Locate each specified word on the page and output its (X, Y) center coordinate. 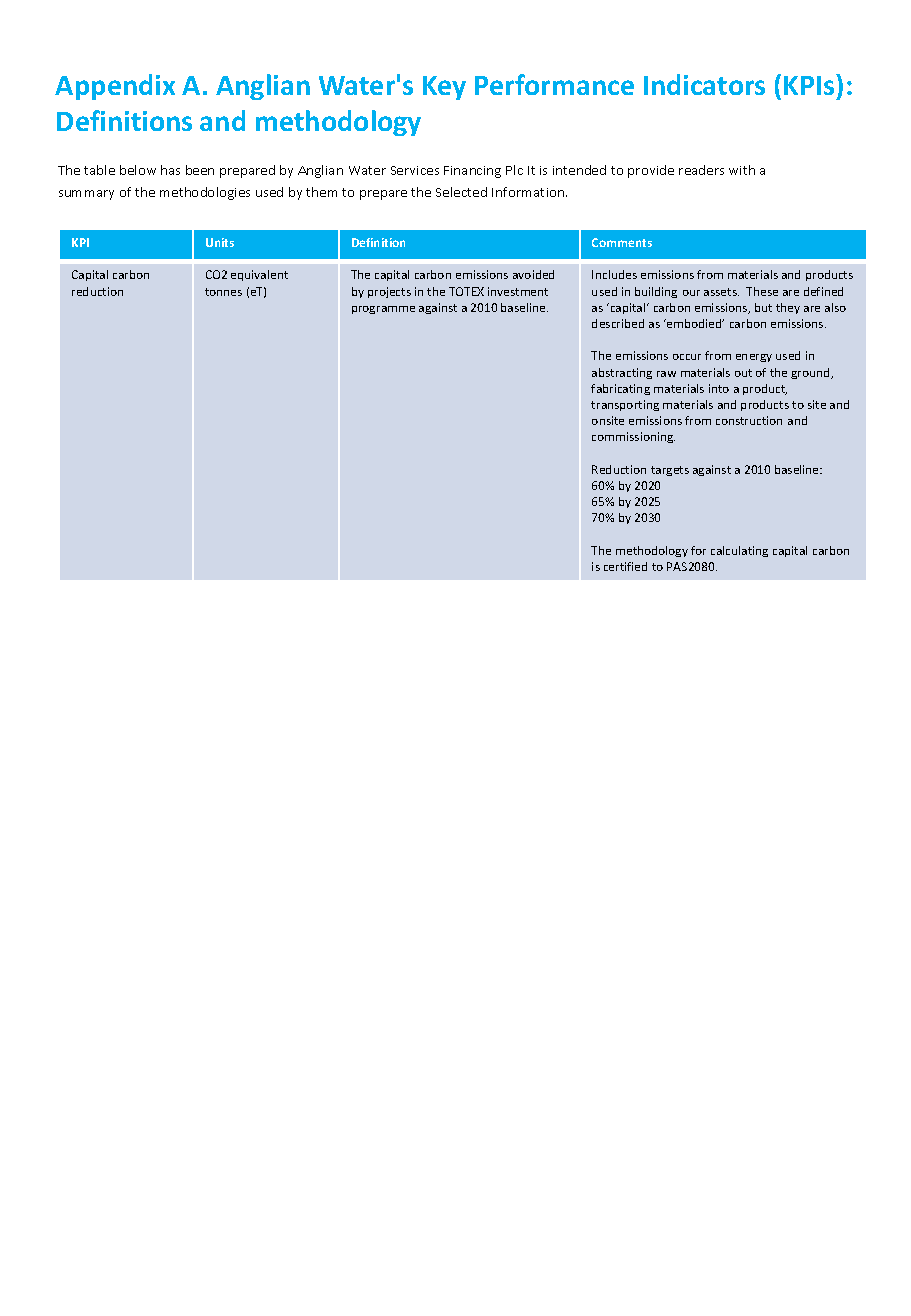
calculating (739, 551)
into (719, 388)
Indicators (704, 84)
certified (625, 566)
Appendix (115, 87)
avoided (533, 274)
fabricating (620, 389)
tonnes (223, 292)
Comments (622, 242)
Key (444, 88)
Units (220, 242)
